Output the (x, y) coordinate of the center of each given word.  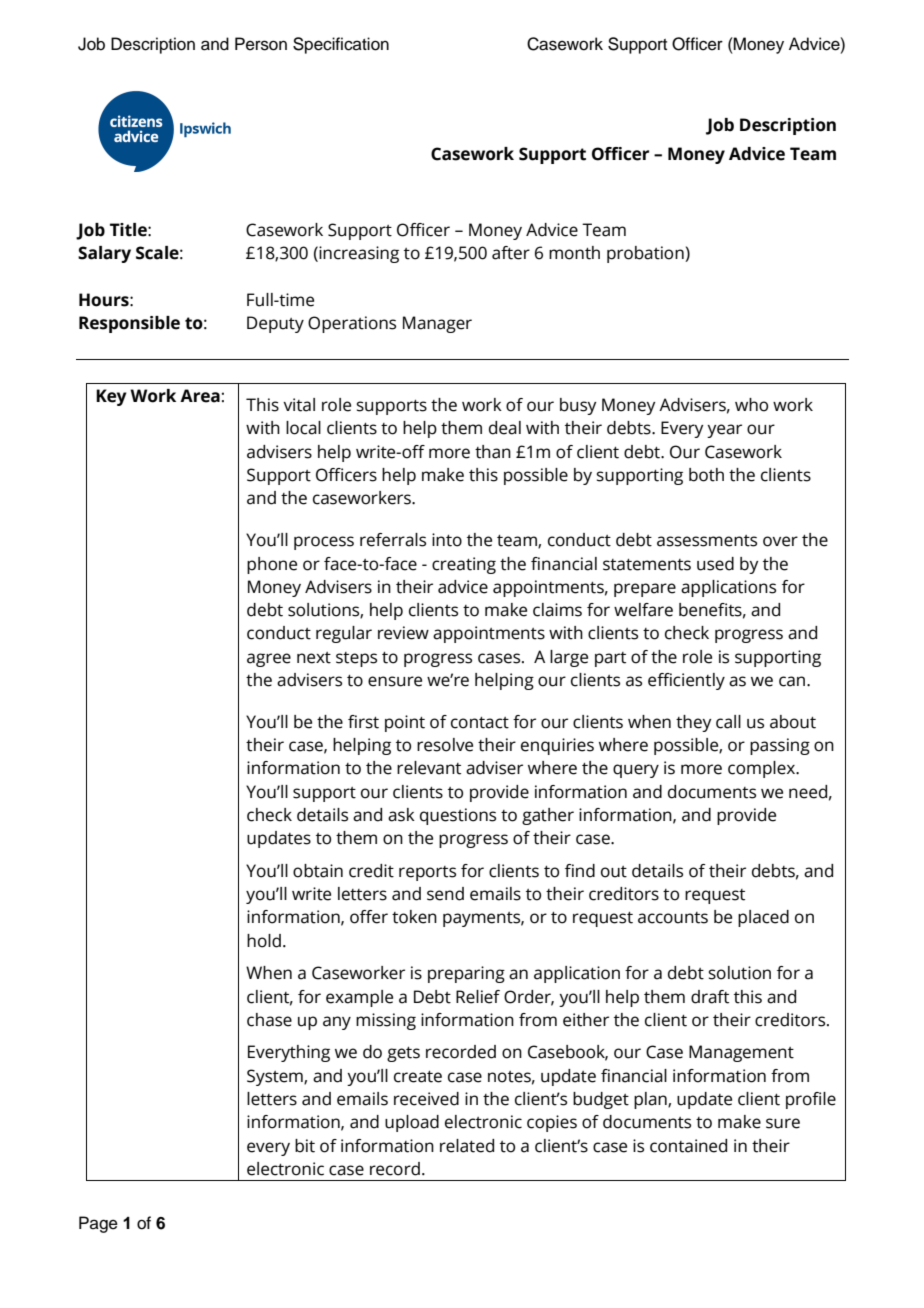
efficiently (686, 681)
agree (269, 660)
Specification (341, 45)
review (403, 633)
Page (98, 1224)
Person (261, 44)
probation (646, 254)
